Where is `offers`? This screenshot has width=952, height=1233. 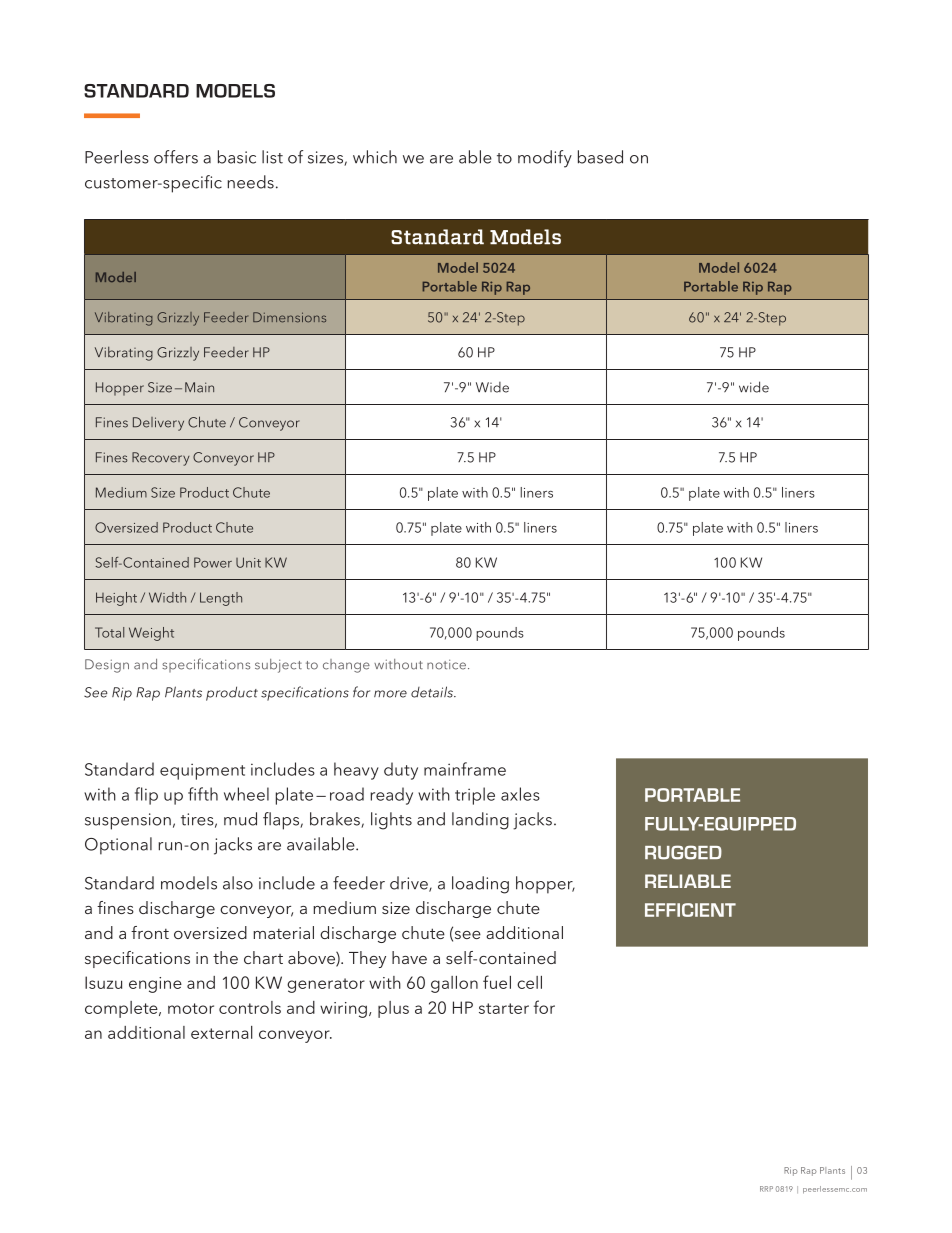
offers is located at coordinates (176, 157).
